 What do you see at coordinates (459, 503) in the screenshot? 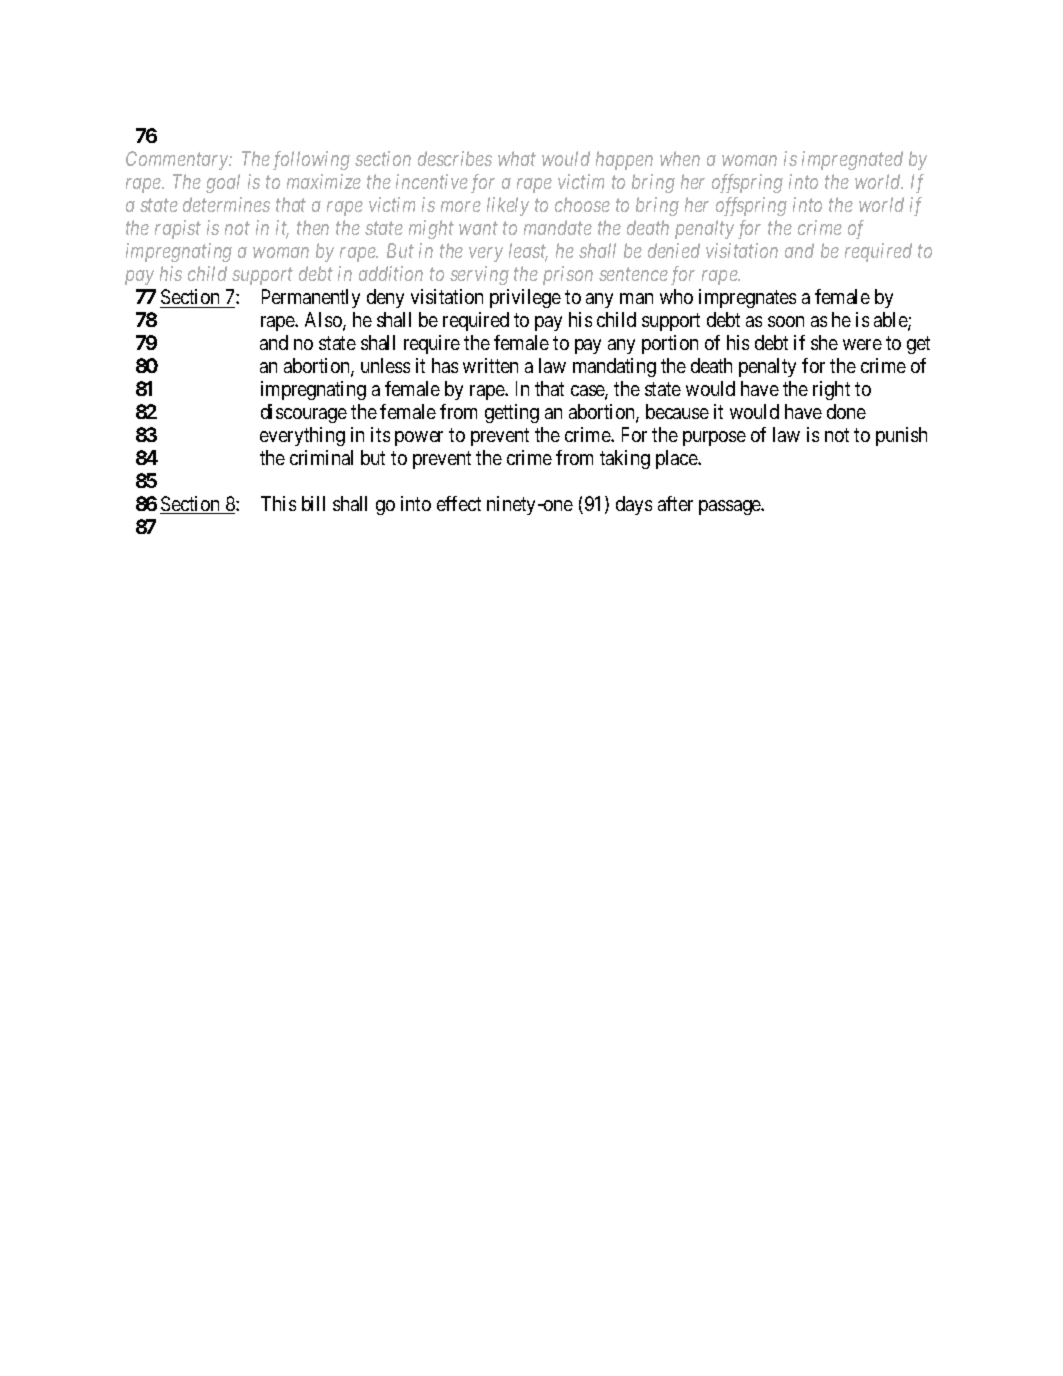
I see `effect` at bounding box center [459, 503].
